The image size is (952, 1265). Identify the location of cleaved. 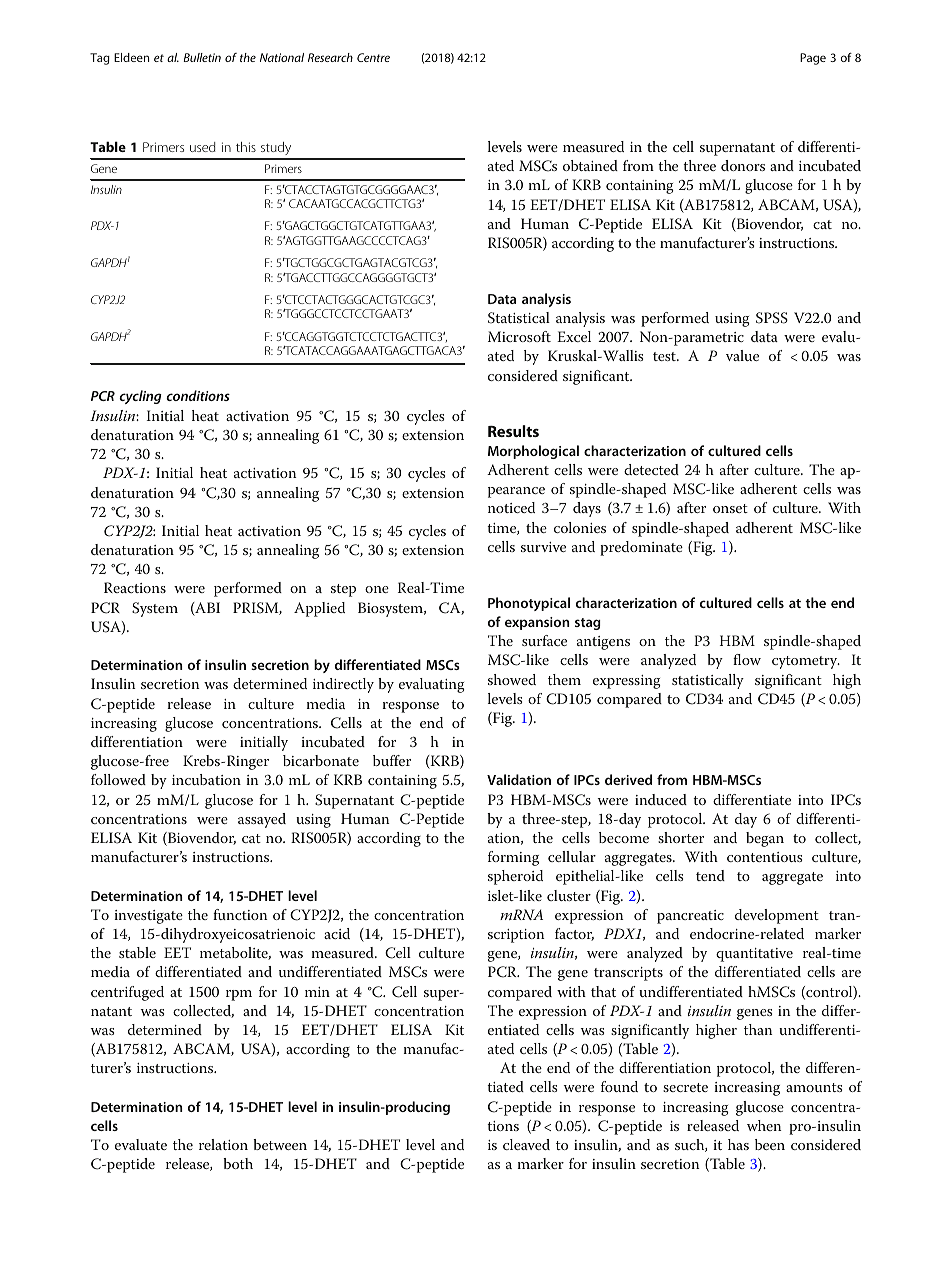
(526, 1144).
